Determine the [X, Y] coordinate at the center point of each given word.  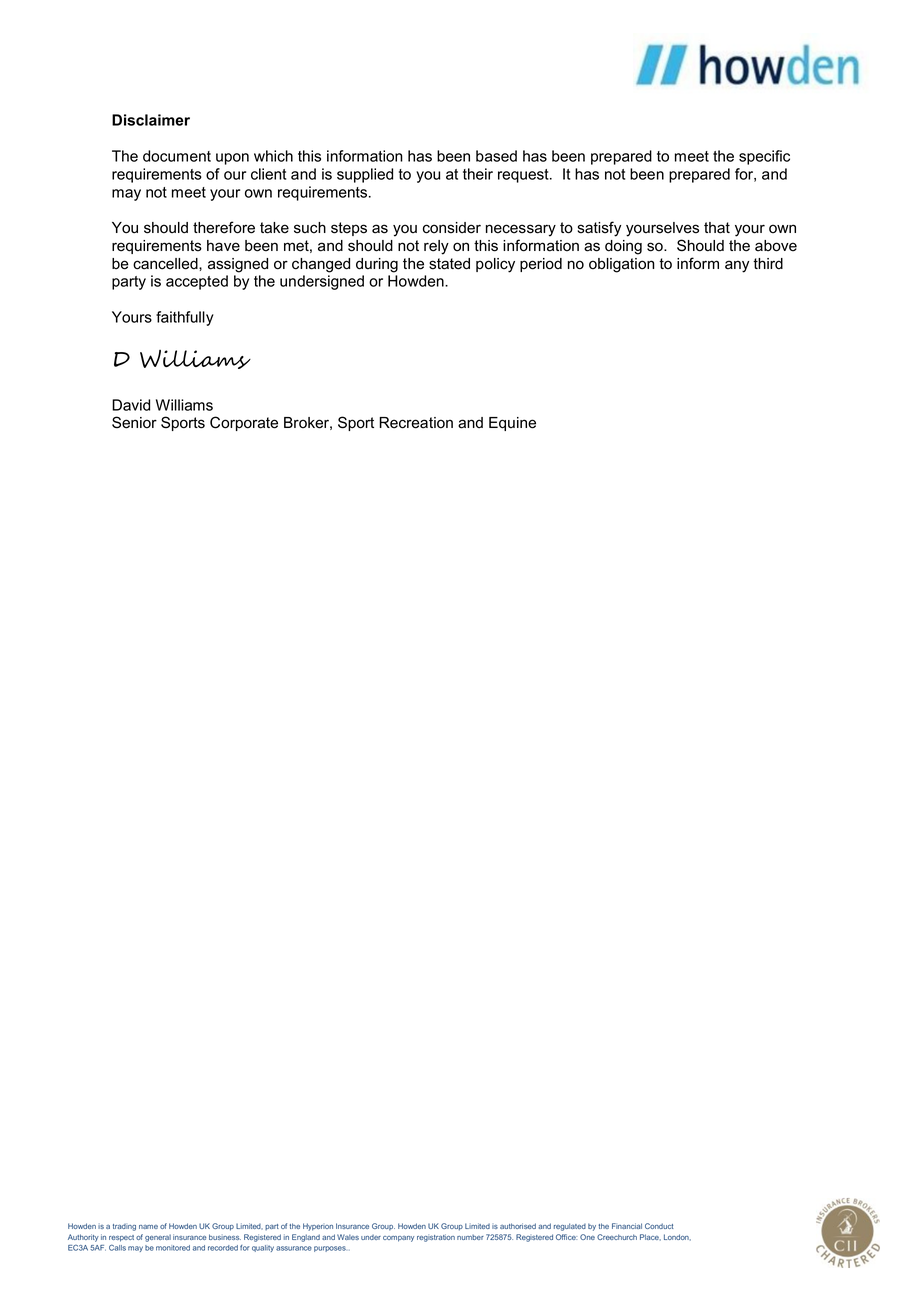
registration [436, 1238]
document [177, 156]
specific [764, 157]
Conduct [659, 1226]
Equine [512, 424]
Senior [134, 422]
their [478, 174]
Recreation [416, 423]
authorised [518, 1226]
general [158, 1238]
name [148, 1227]
